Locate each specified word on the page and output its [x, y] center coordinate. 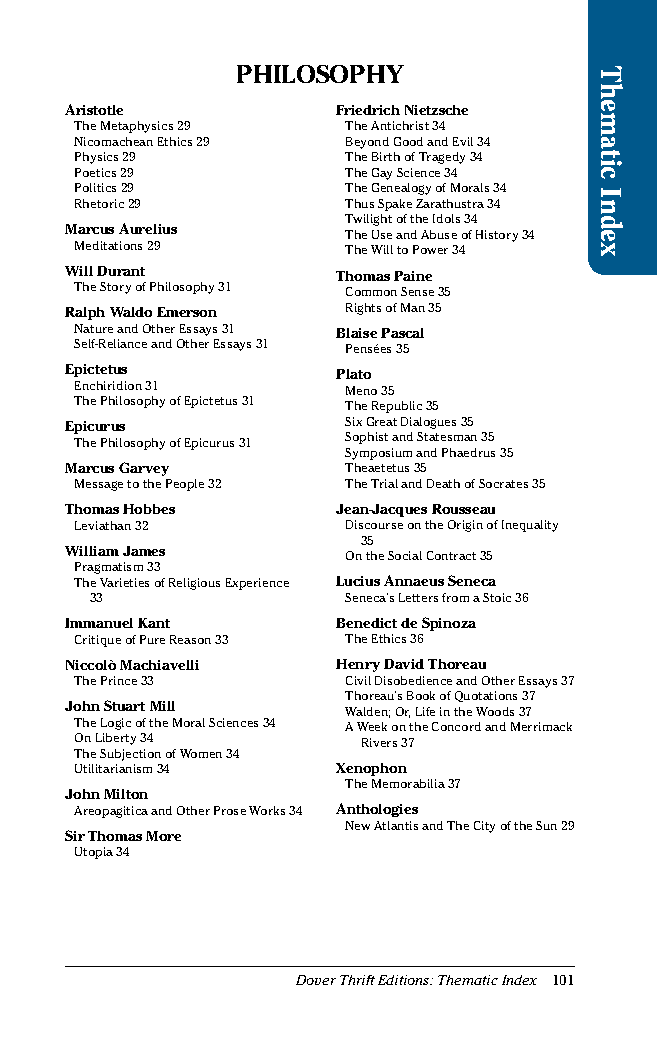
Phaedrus [468, 452]
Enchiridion [108, 385]
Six [353, 421]
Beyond [367, 143]
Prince [119, 680]
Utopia [94, 853]
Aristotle [94, 109]
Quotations [486, 696]
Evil [463, 141]
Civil [358, 680]
